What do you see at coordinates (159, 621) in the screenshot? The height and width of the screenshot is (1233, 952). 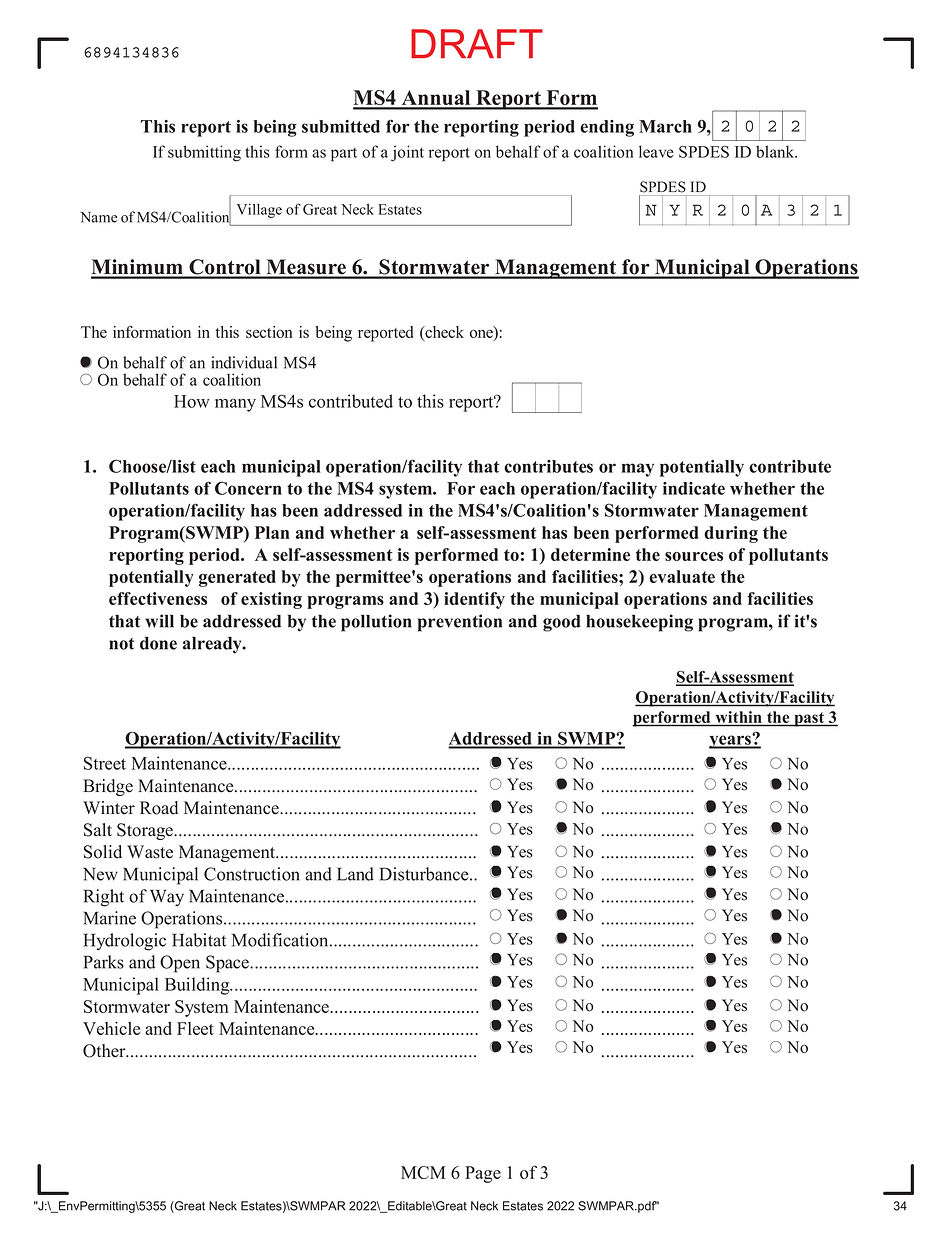 I see `will` at bounding box center [159, 621].
